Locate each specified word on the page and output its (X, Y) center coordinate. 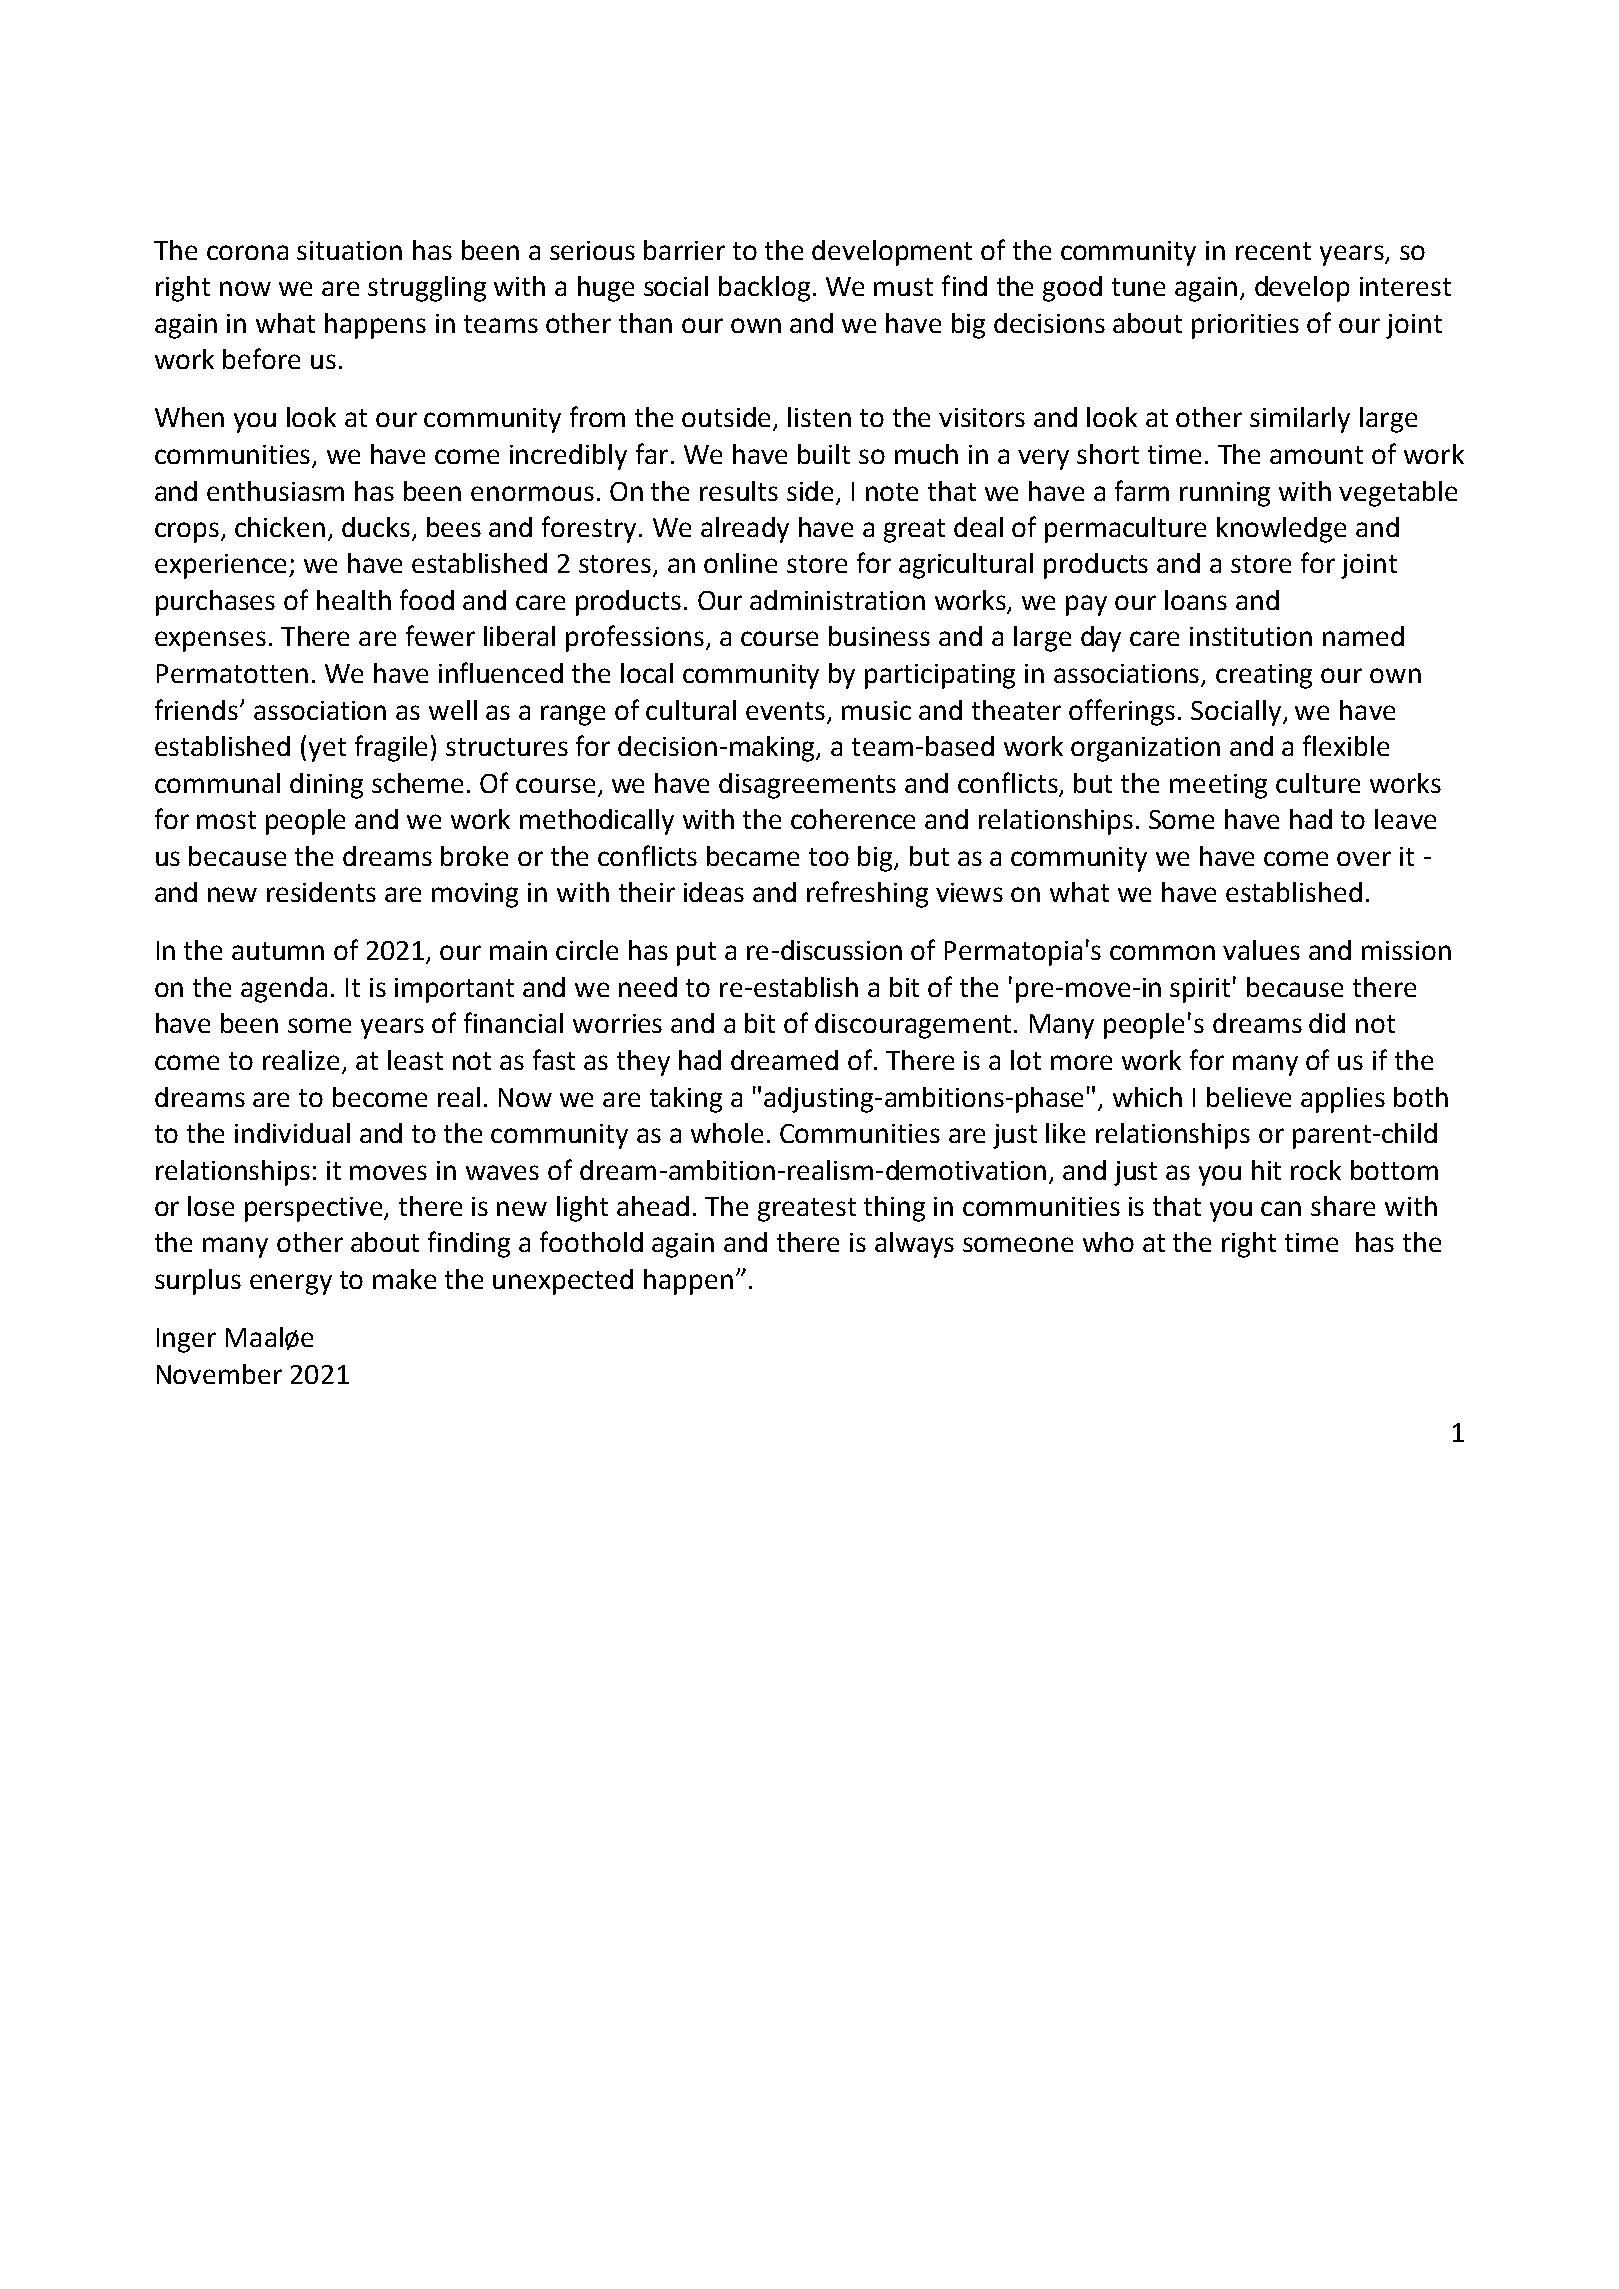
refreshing (867, 894)
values (1261, 950)
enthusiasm (275, 491)
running (1225, 494)
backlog (764, 289)
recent (1273, 251)
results (739, 491)
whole (727, 1133)
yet (327, 750)
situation (349, 250)
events (785, 711)
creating (1264, 676)
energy (291, 1284)
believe (1249, 1097)
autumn (278, 951)
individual (292, 1133)
